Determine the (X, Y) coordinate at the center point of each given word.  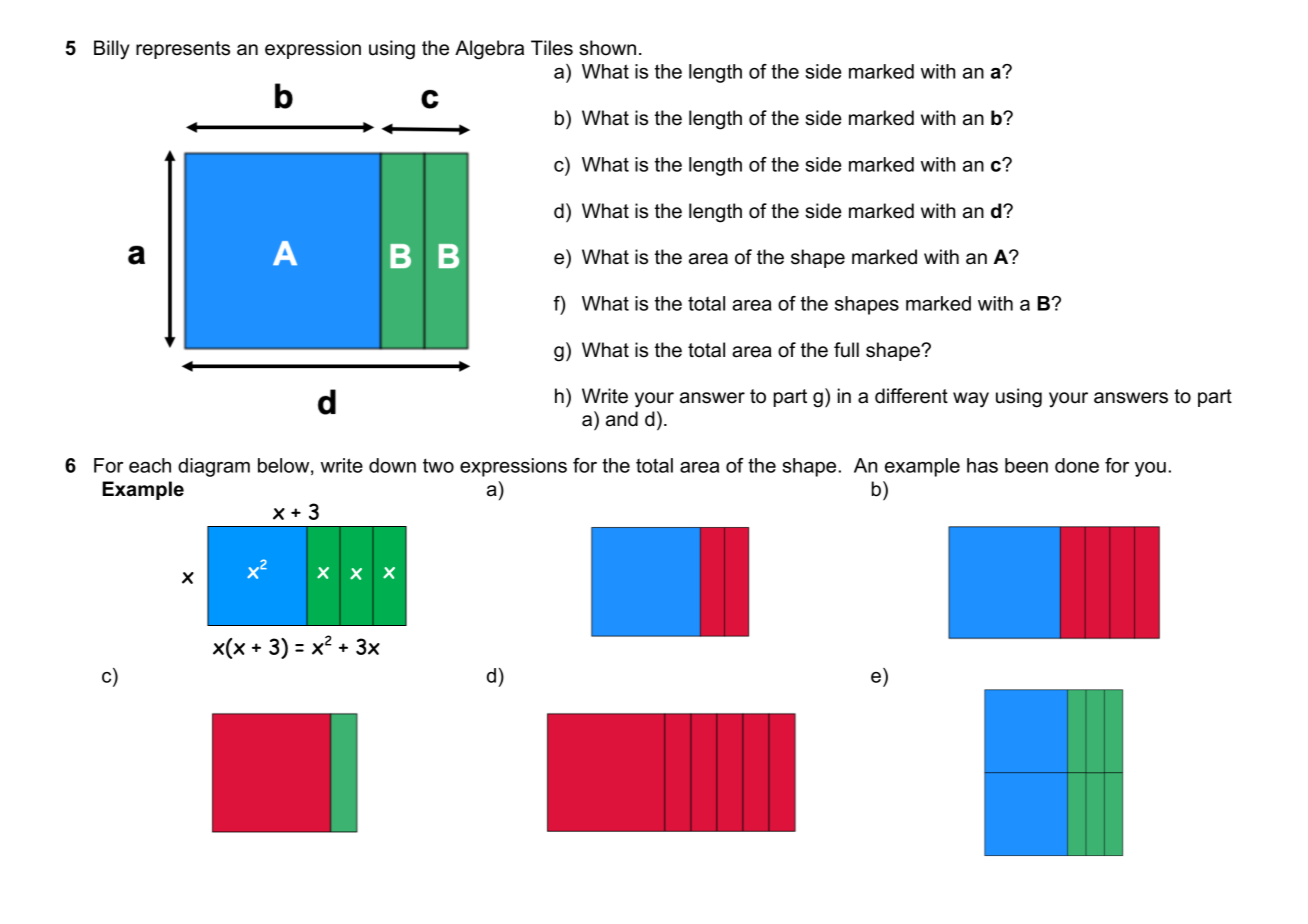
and (622, 419)
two (438, 465)
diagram (214, 467)
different (911, 396)
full (846, 350)
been (1026, 465)
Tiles (552, 48)
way (971, 400)
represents (183, 50)
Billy (112, 50)
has (982, 465)
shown (607, 48)
